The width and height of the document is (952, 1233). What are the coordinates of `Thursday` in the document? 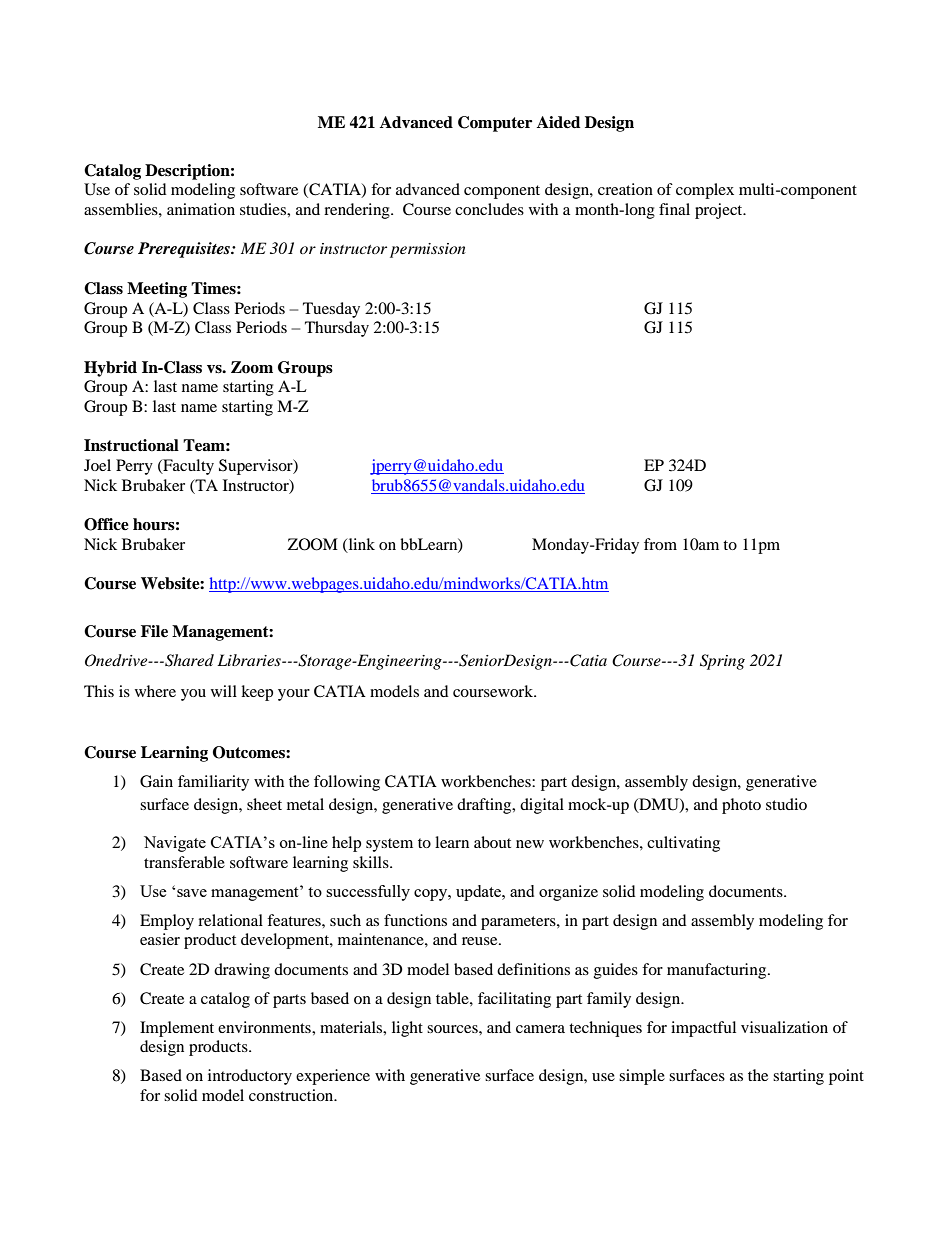 It's located at (337, 329).
